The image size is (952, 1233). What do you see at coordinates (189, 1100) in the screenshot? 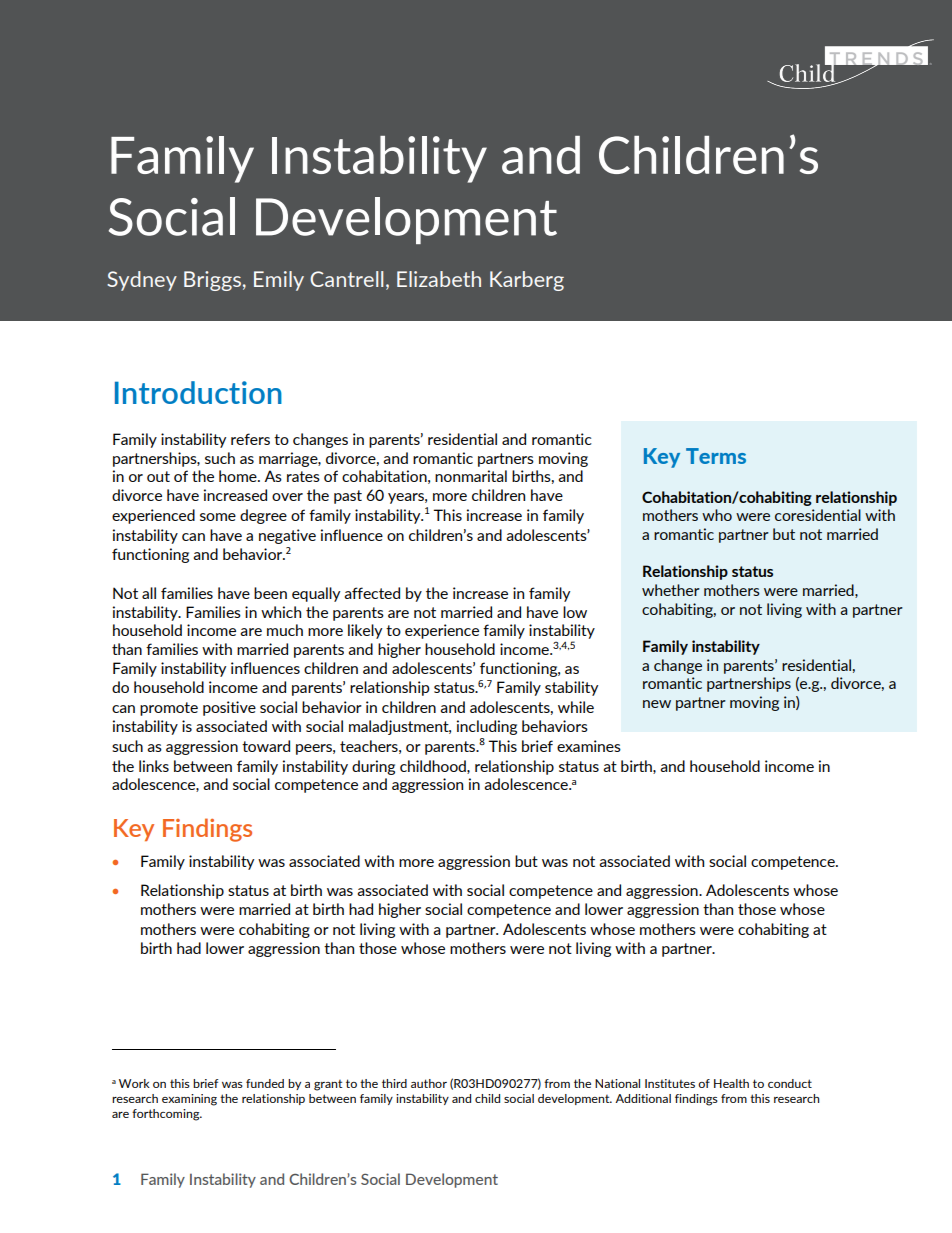
I see `examining` at bounding box center [189, 1100].
